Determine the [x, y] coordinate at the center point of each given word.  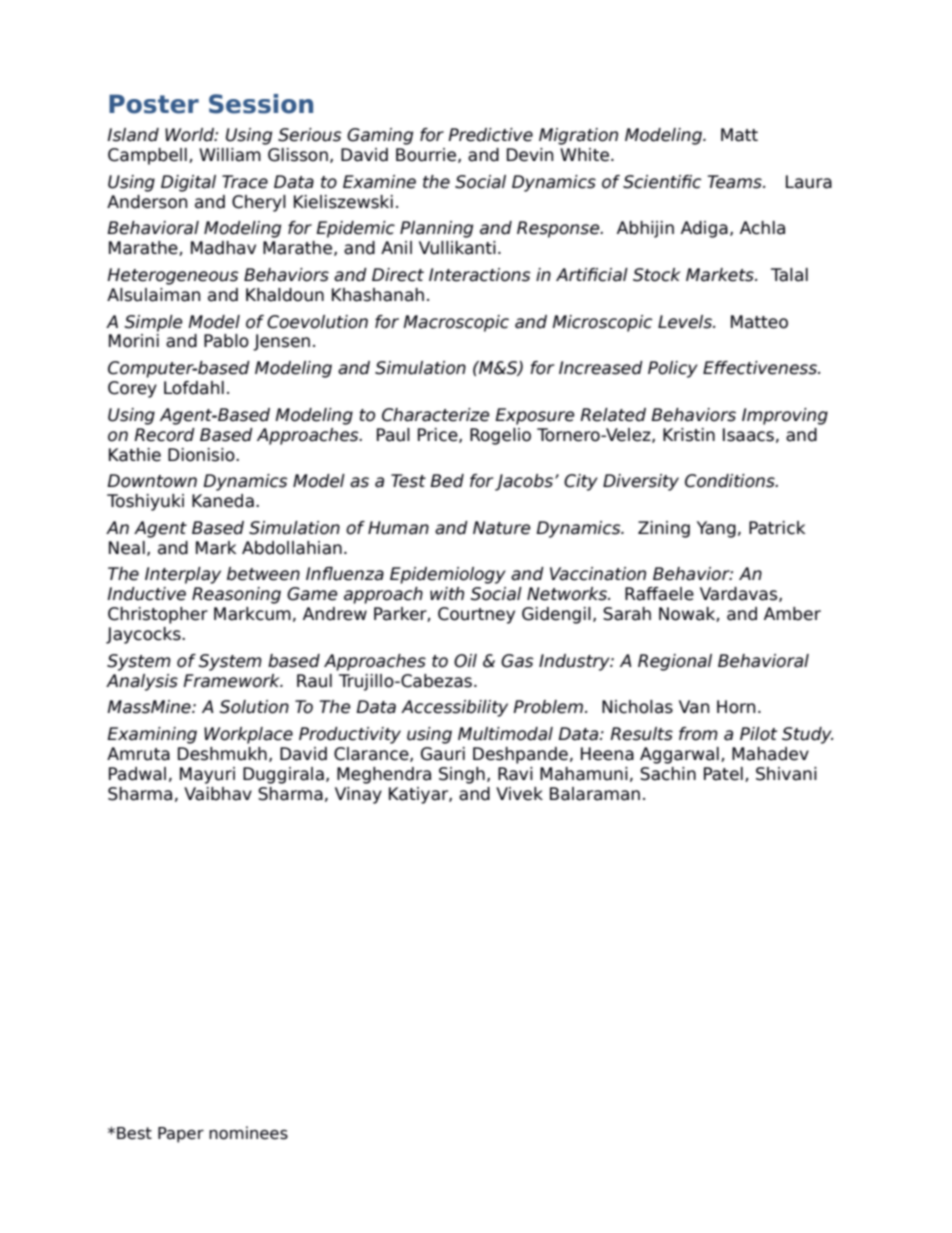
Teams [735, 182]
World [190, 135]
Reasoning [236, 595]
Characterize [435, 415]
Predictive [490, 135]
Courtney [476, 615]
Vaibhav [218, 794]
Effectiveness [761, 368]
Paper [181, 1135]
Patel [723, 774]
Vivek [519, 794]
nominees [248, 1133]
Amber [792, 614]
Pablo [226, 341]
